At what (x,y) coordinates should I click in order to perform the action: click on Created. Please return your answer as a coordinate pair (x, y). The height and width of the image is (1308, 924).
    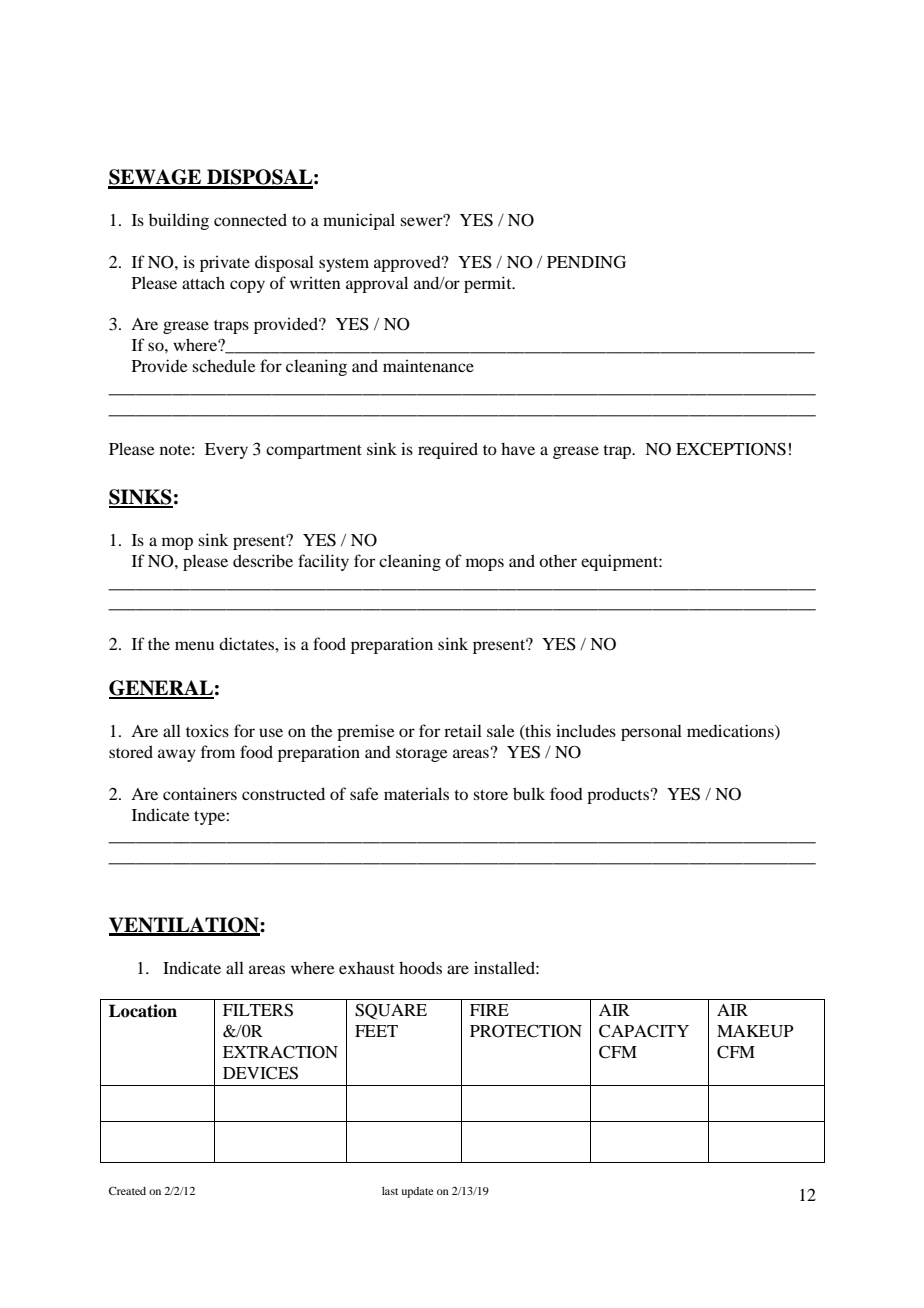
    Looking at the image, I should click on (127, 1191).
